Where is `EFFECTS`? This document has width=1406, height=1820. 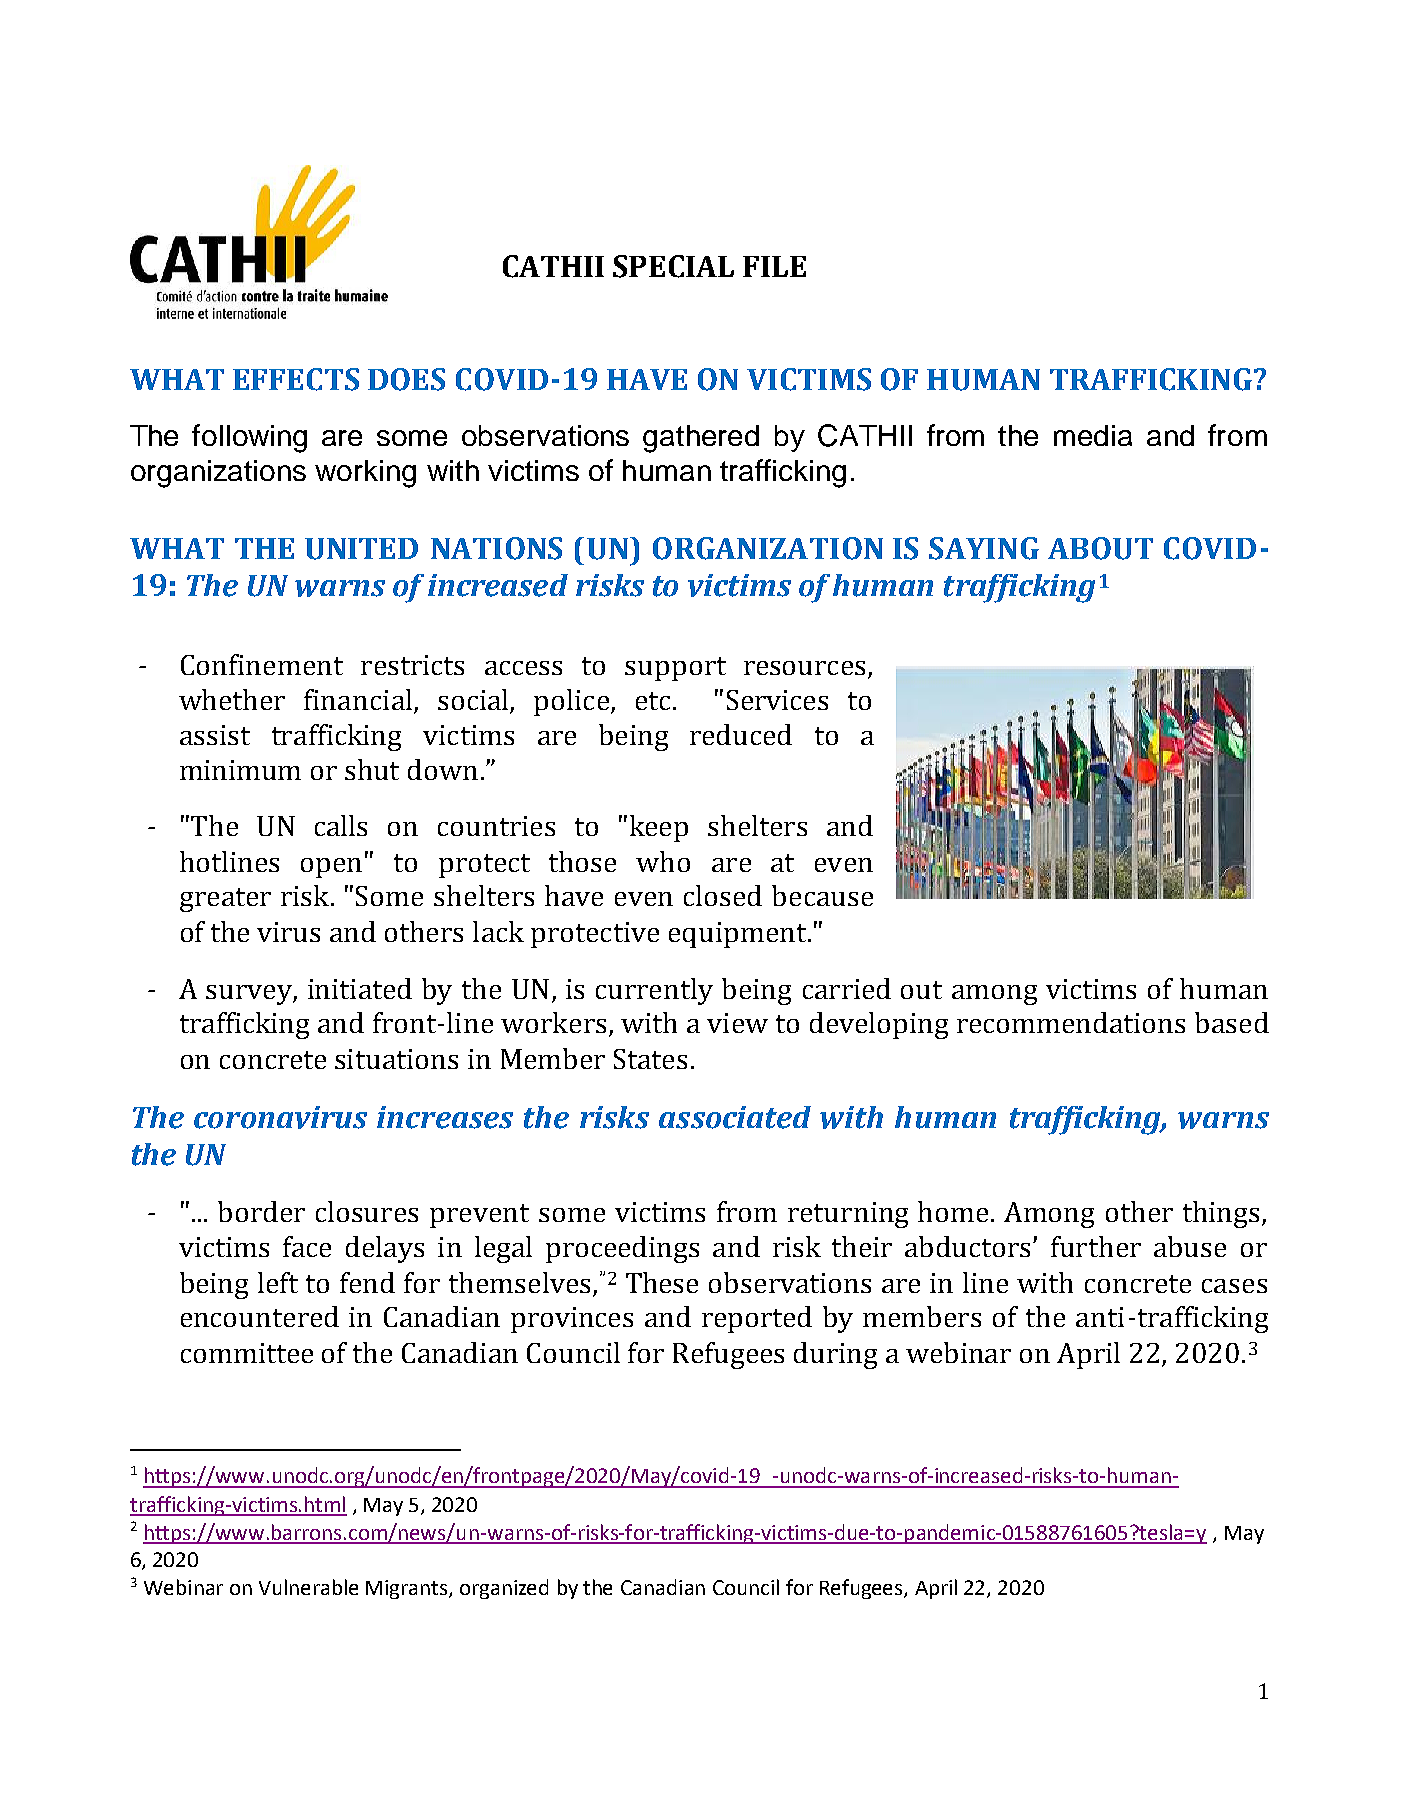 EFFECTS is located at coordinates (296, 379).
